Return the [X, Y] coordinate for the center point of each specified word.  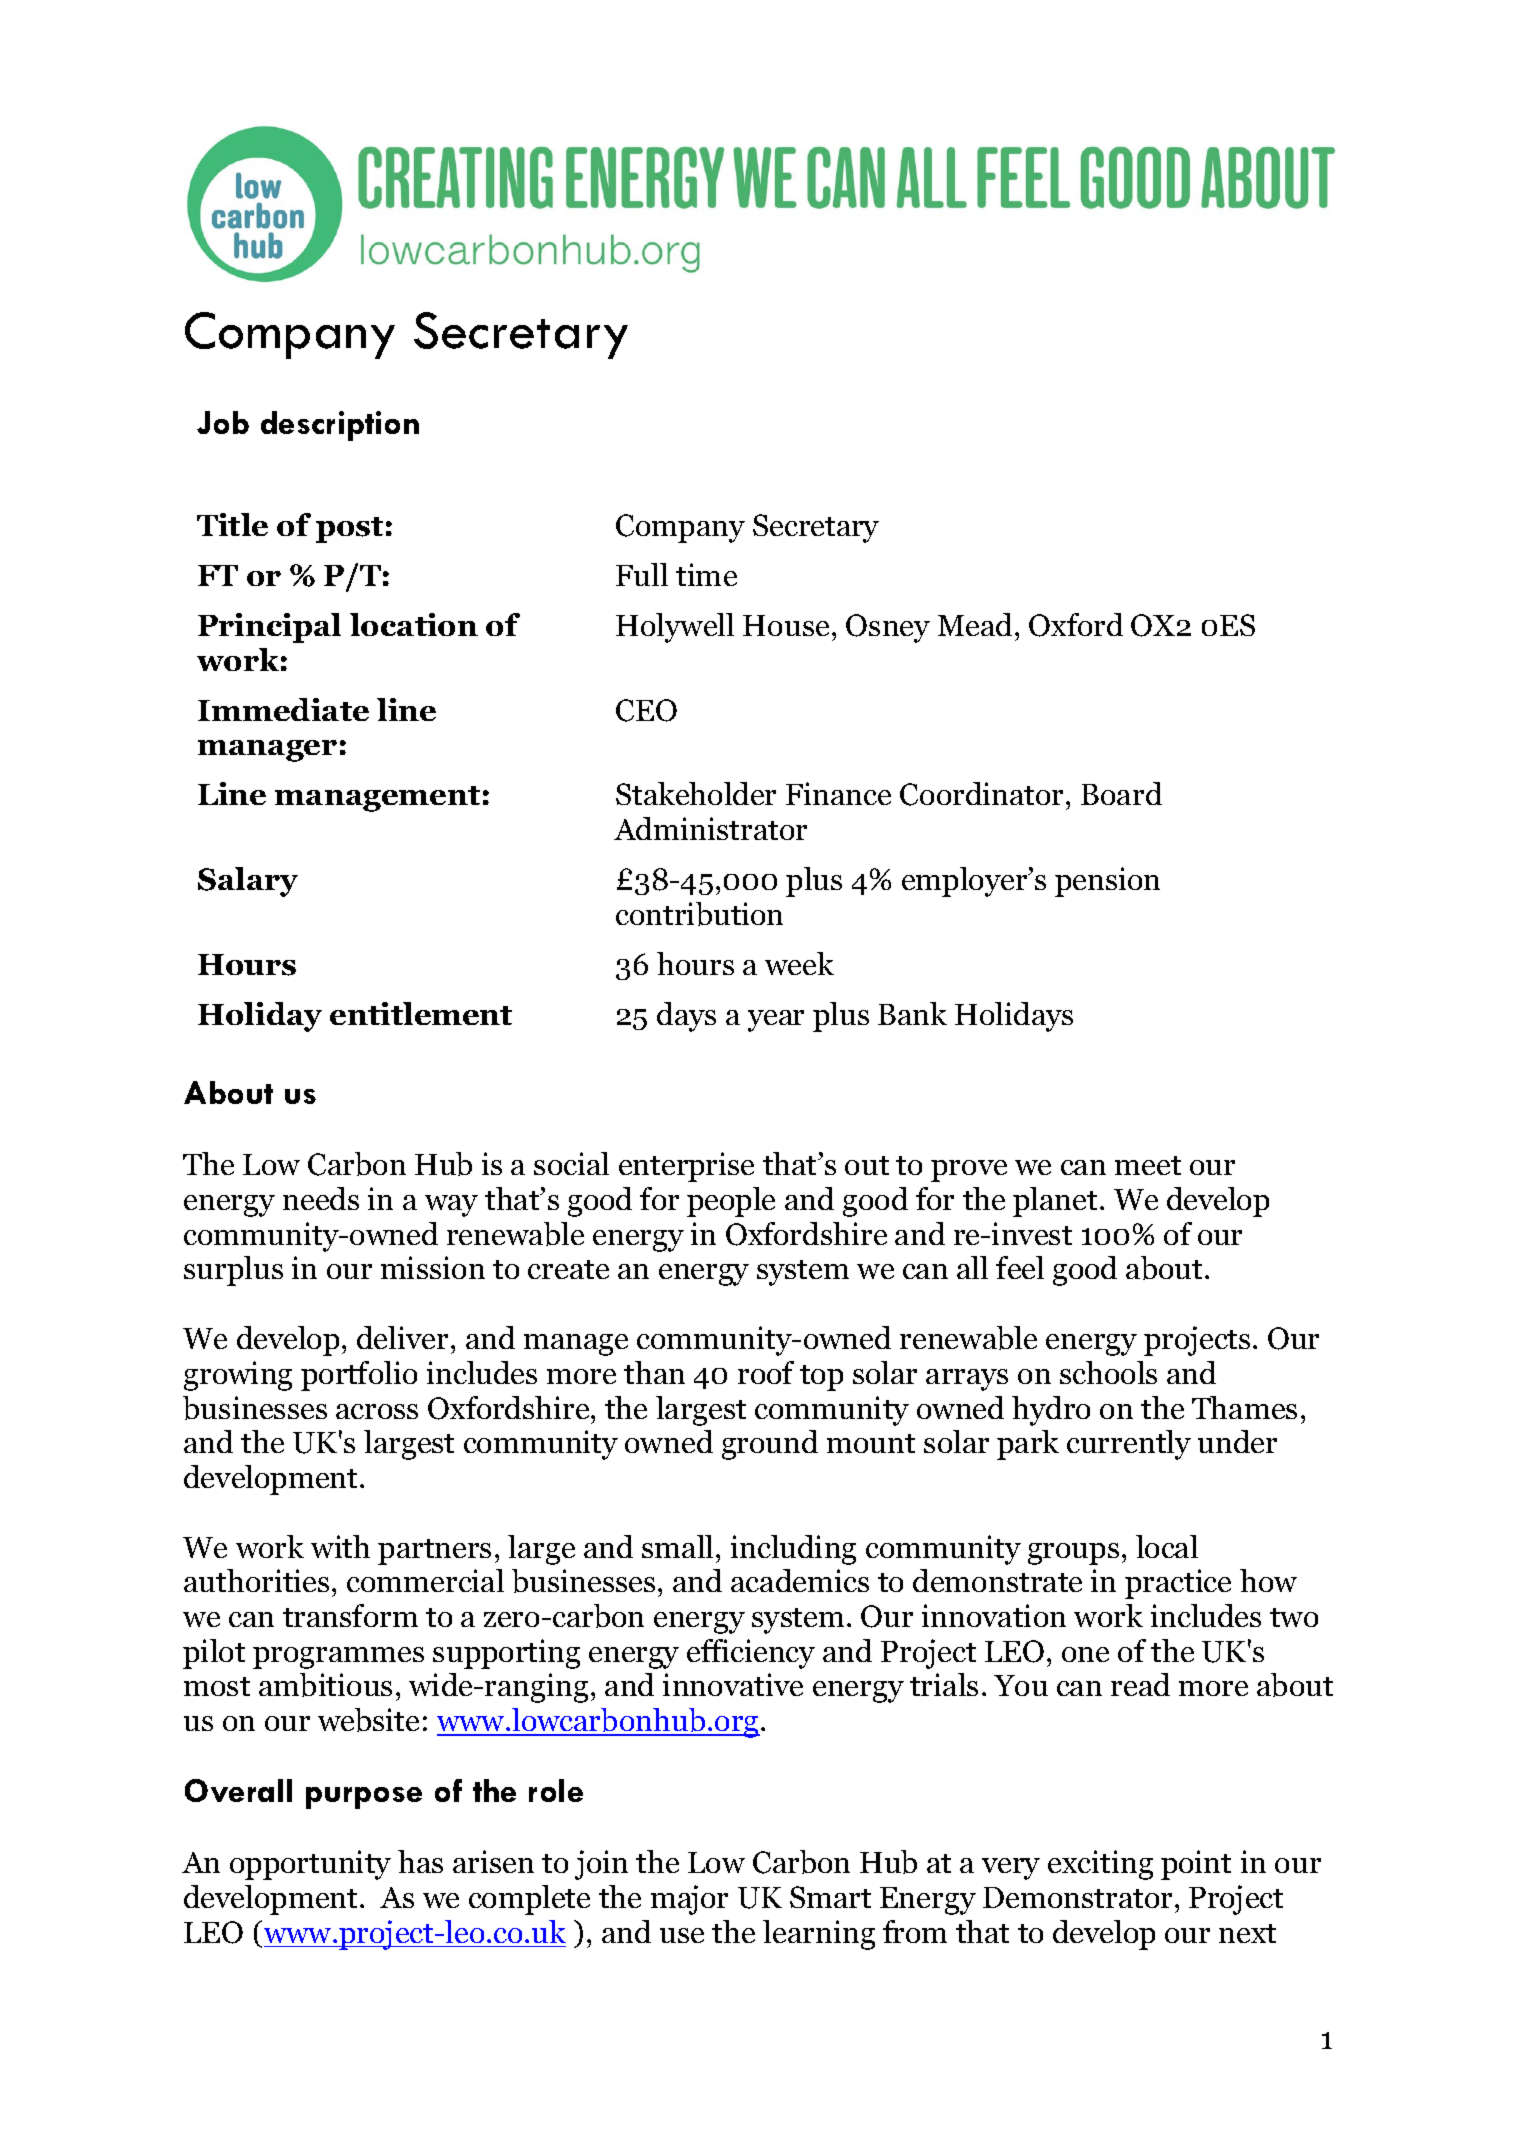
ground [770, 1445]
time [706, 574]
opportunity [310, 1865]
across [377, 1411]
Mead [977, 624]
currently [1129, 1445]
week [799, 963]
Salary [248, 882]
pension [1107, 882]
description [340, 426]
